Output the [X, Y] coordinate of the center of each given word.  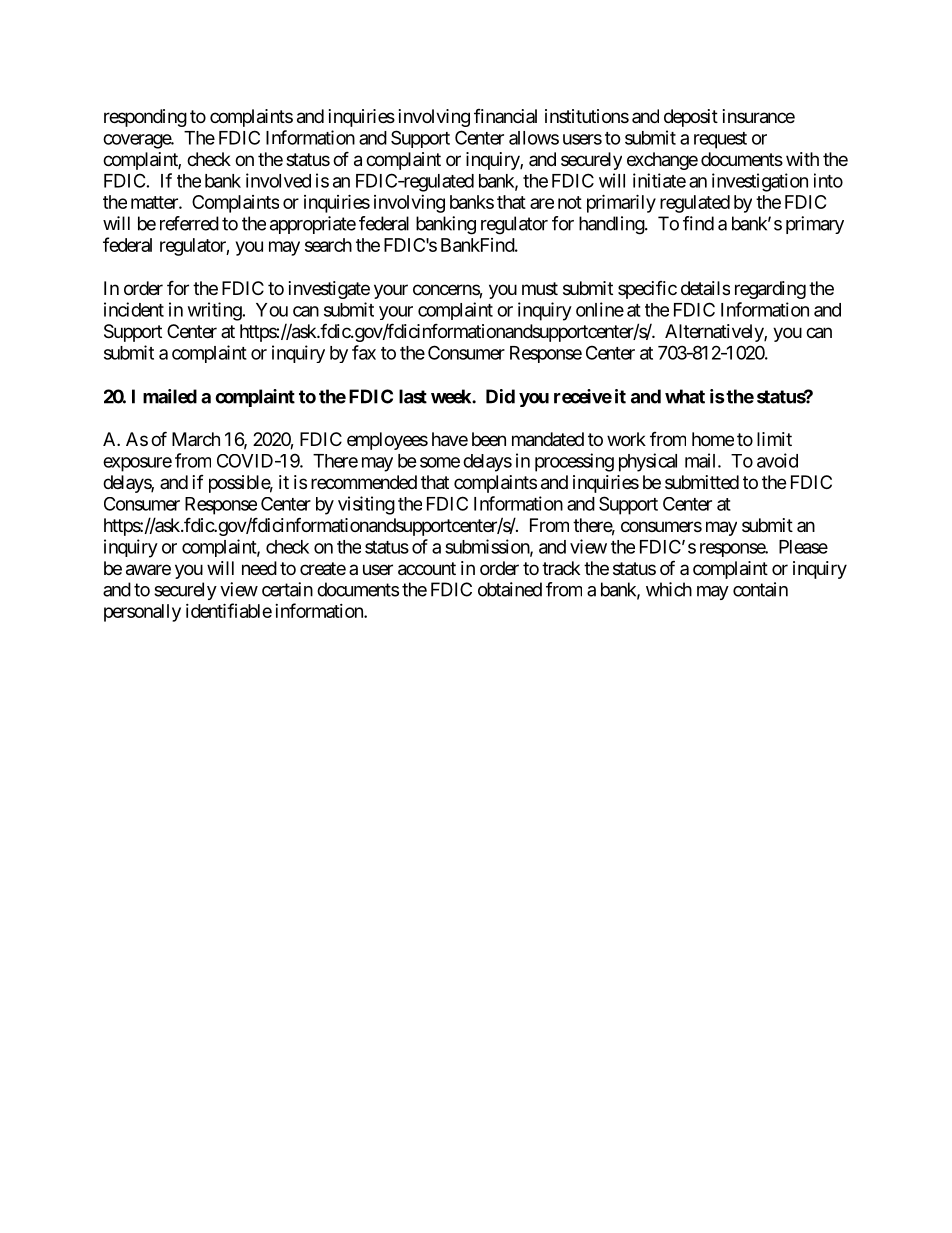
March [196, 439]
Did [500, 396]
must [540, 288]
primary [815, 225]
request [720, 140]
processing [574, 462]
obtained [510, 589]
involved [278, 180]
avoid [777, 460]
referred [189, 223]
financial [505, 116]
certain [287, 589]
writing [215, 311]
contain [760, 589]
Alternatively [715, 333]
